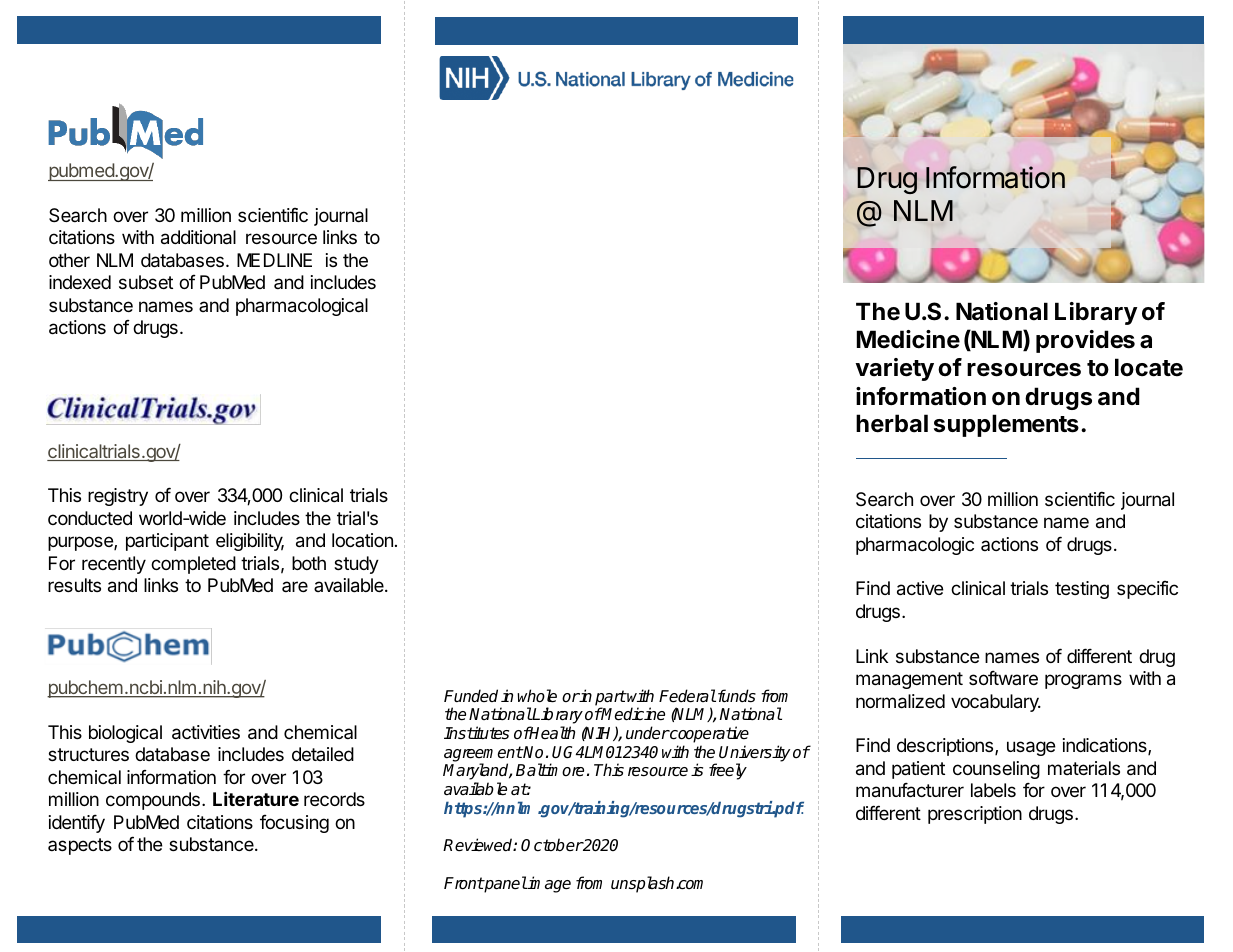 The width and height of the screenshot is (1233, 952). Describe the element at coordinates (1085, 341) in the screenshot. I see `provides` at that location.
